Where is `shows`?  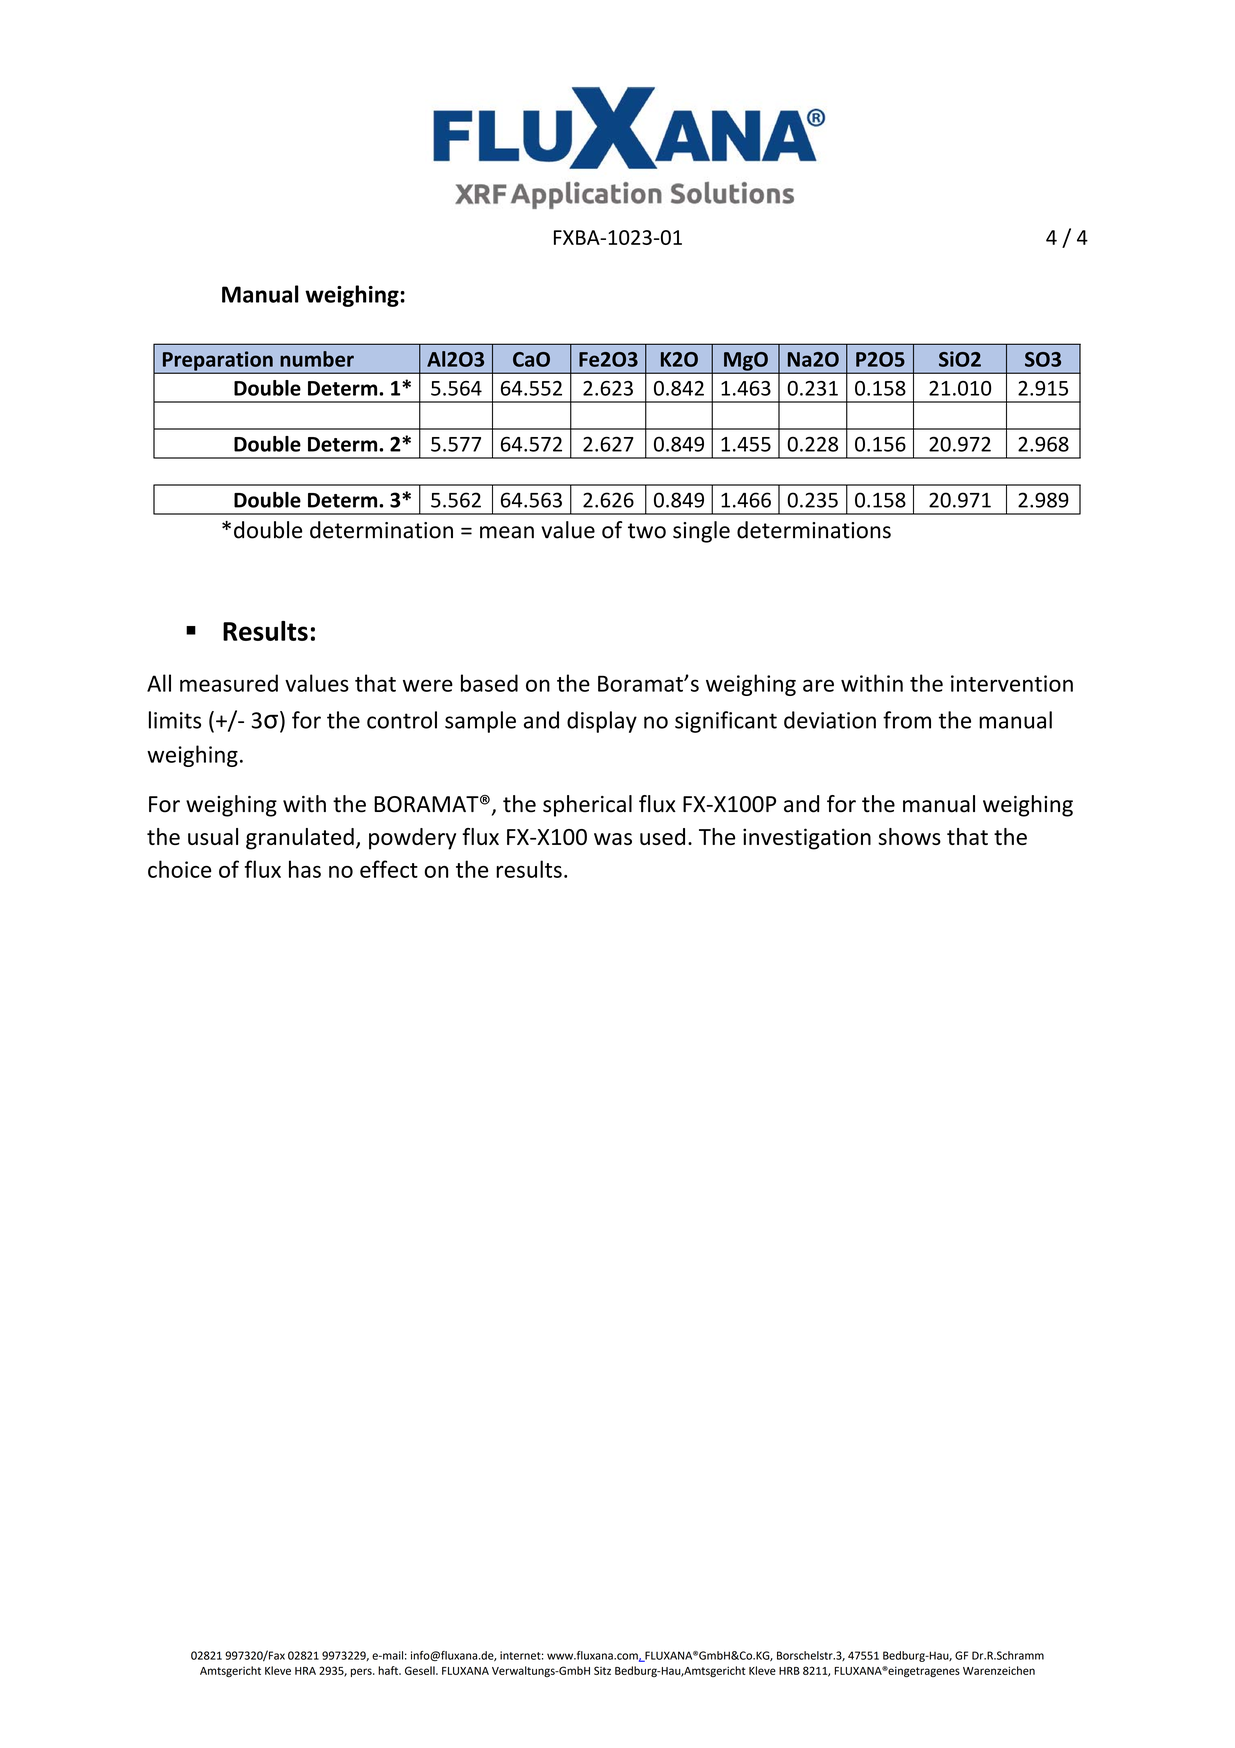 shows is located at coordinates (909, 836).
